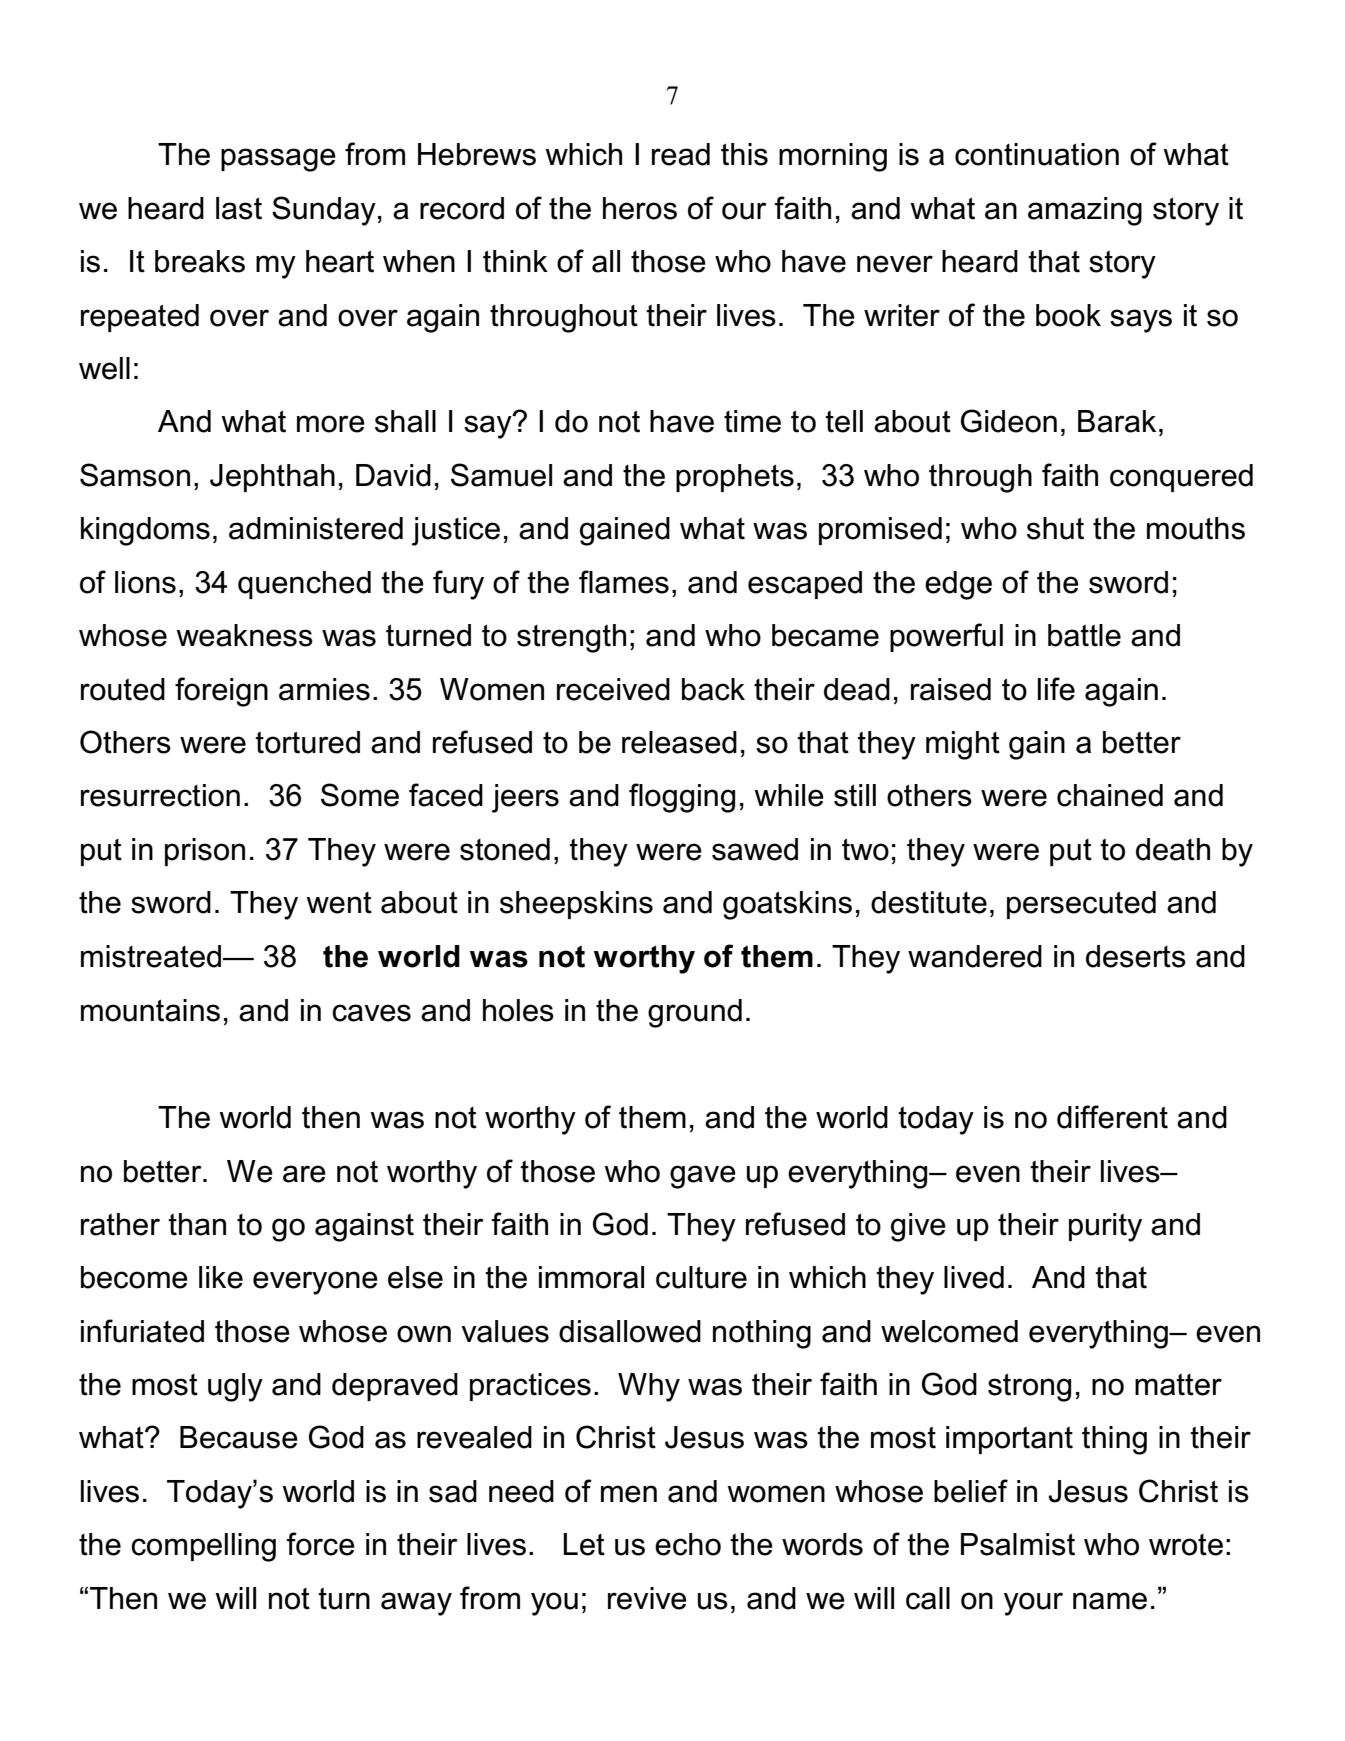  What do you see at coordinates (688, 1544) in the document?
I see `echo` at bounding box center [688, 1544].
